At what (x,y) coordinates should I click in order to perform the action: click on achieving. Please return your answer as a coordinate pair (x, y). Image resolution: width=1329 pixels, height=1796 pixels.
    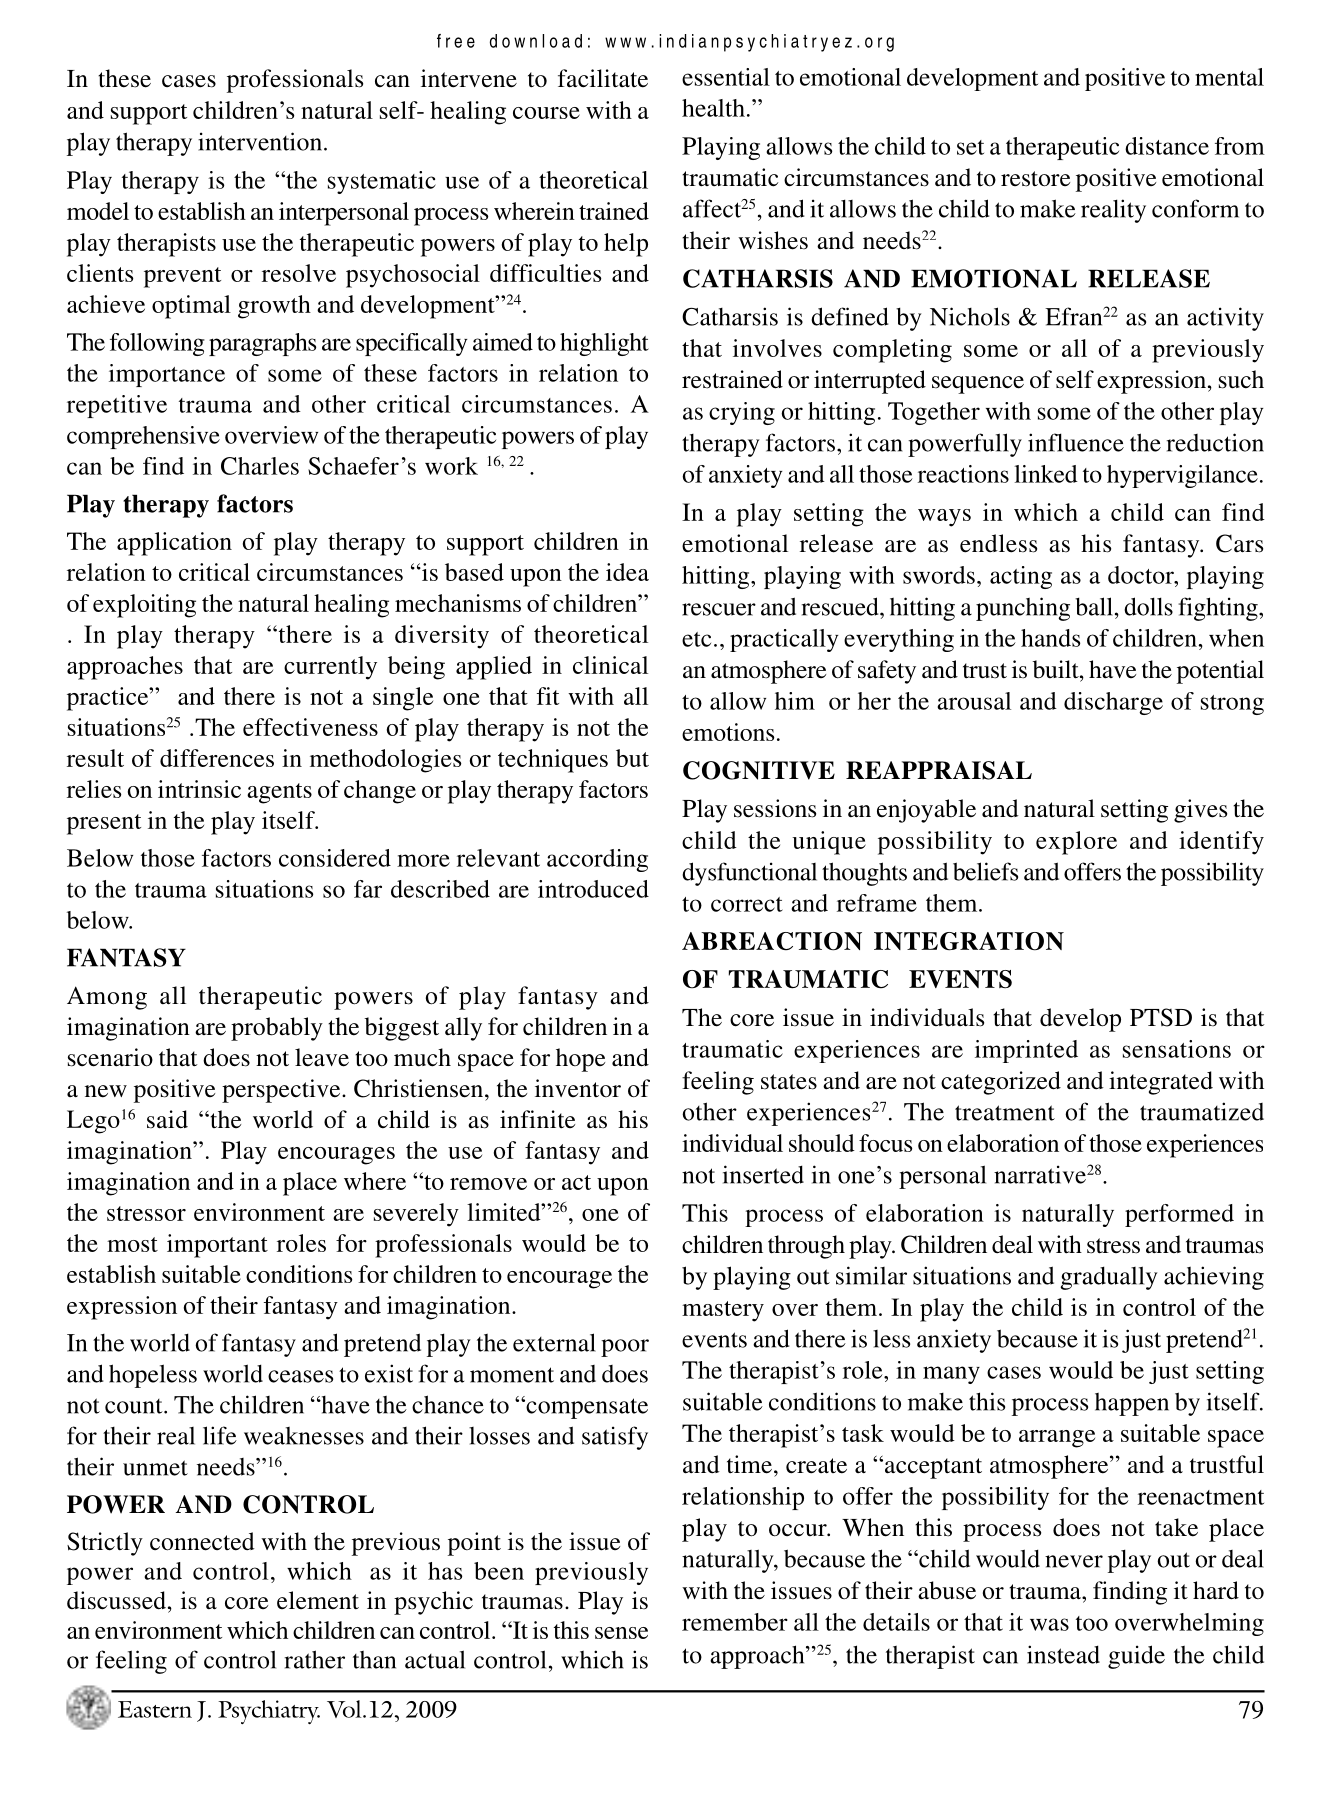
    Looking at the image, I should click on (1214, 1278).
